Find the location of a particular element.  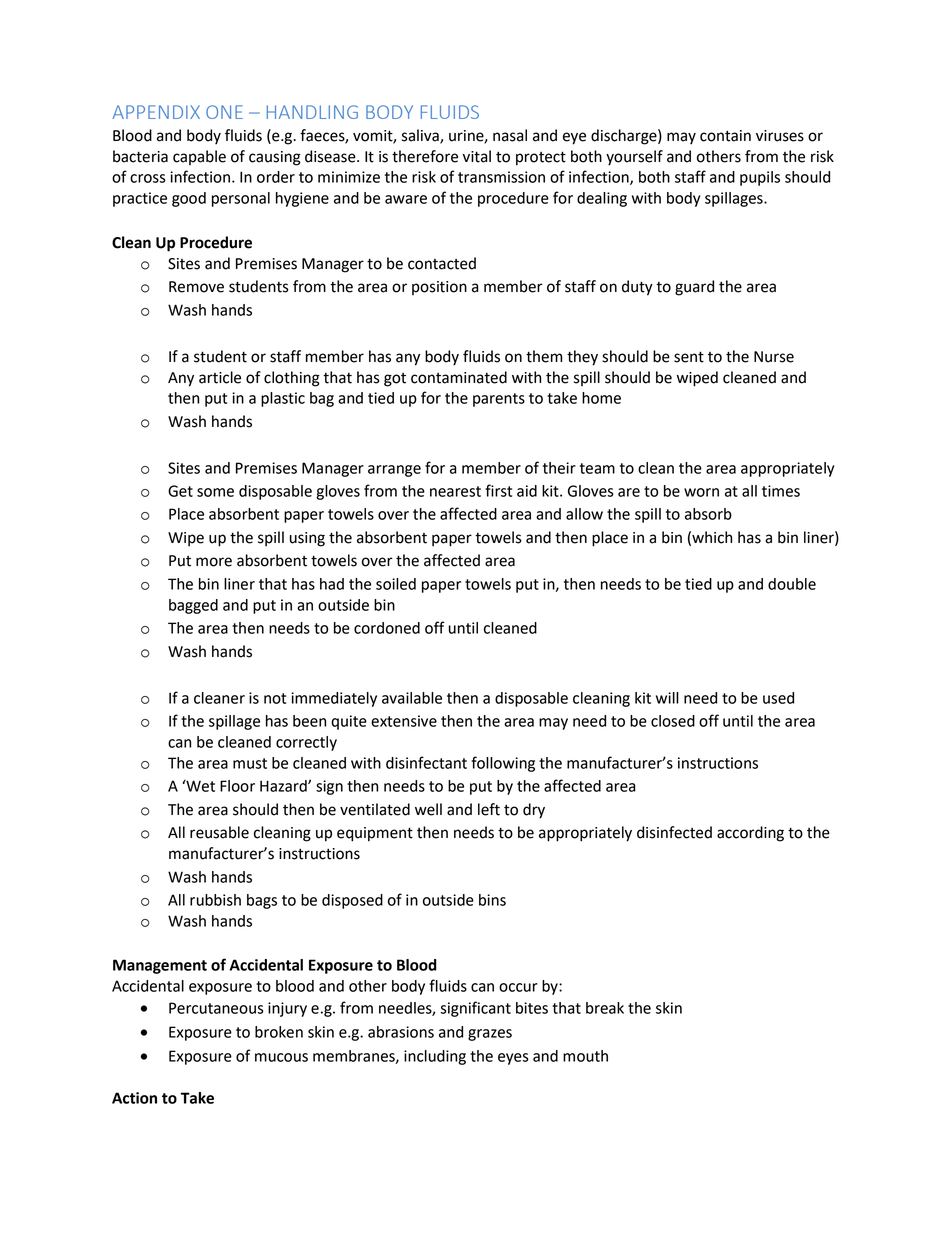

vital is located at coordinates (477, 156).
